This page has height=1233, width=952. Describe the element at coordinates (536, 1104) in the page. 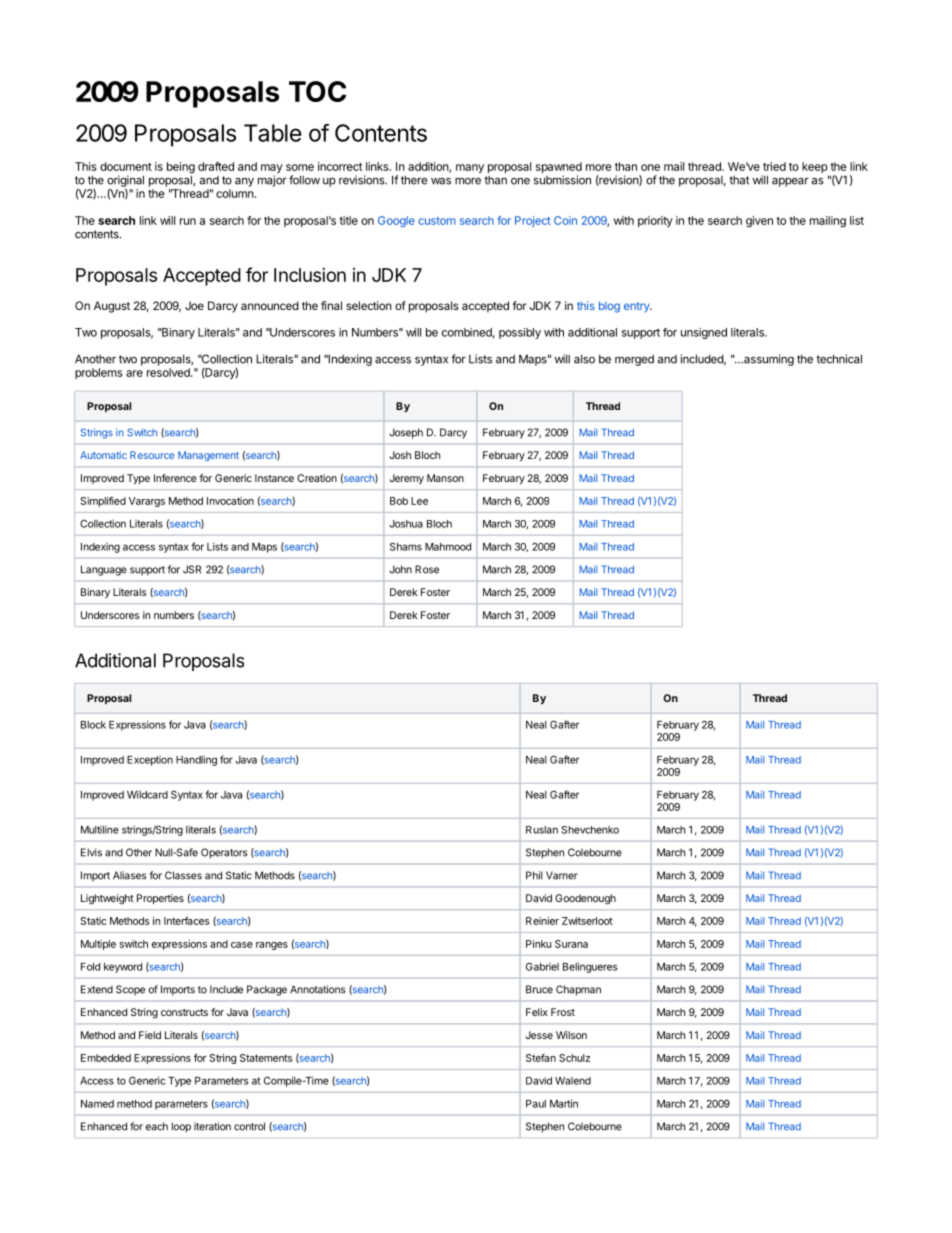

I see `Paul` at that location.
